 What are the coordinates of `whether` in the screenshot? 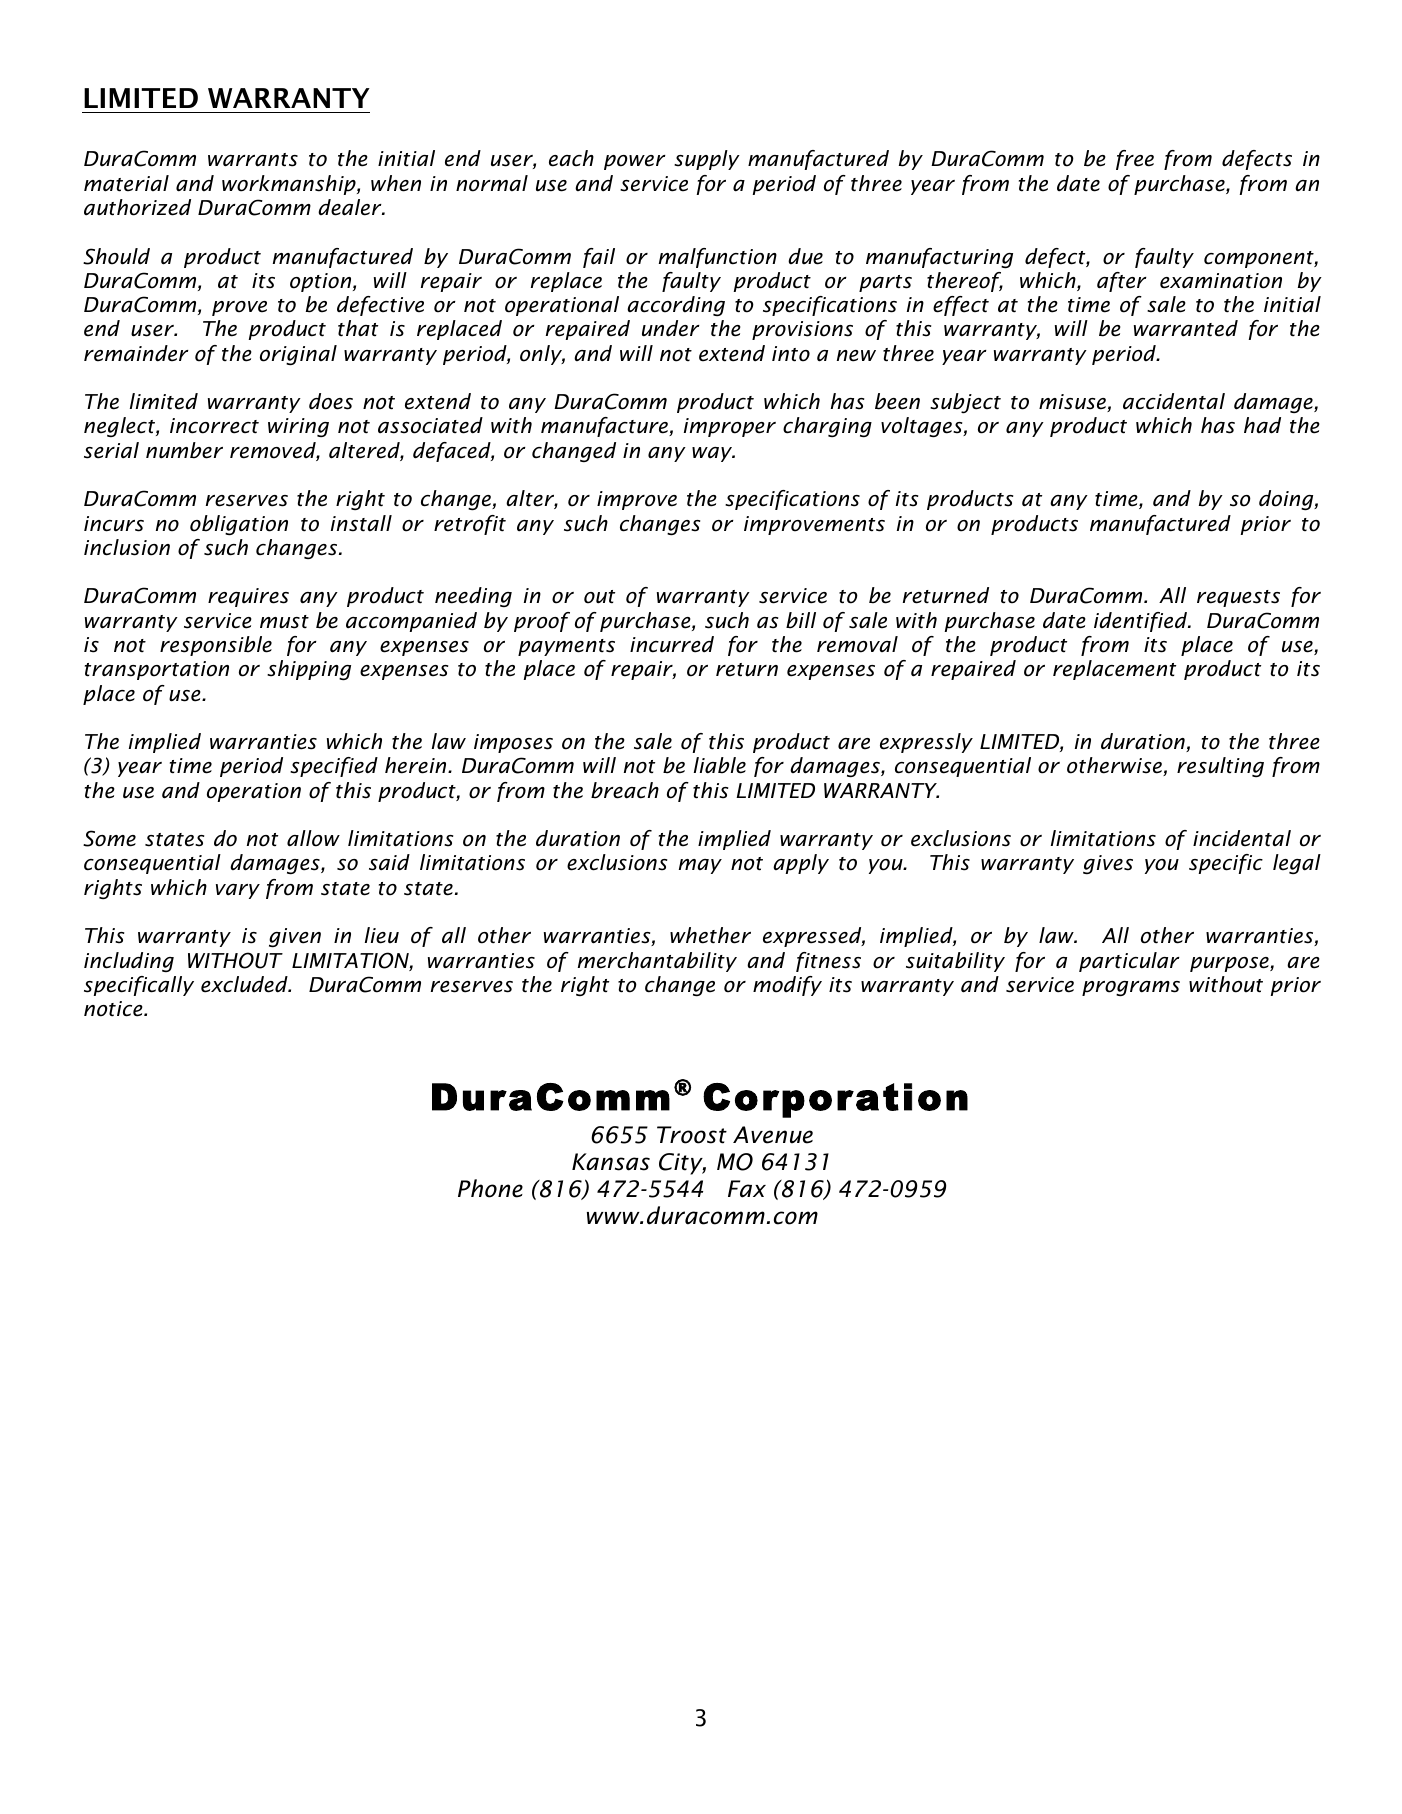 It's located at (710, 935).
